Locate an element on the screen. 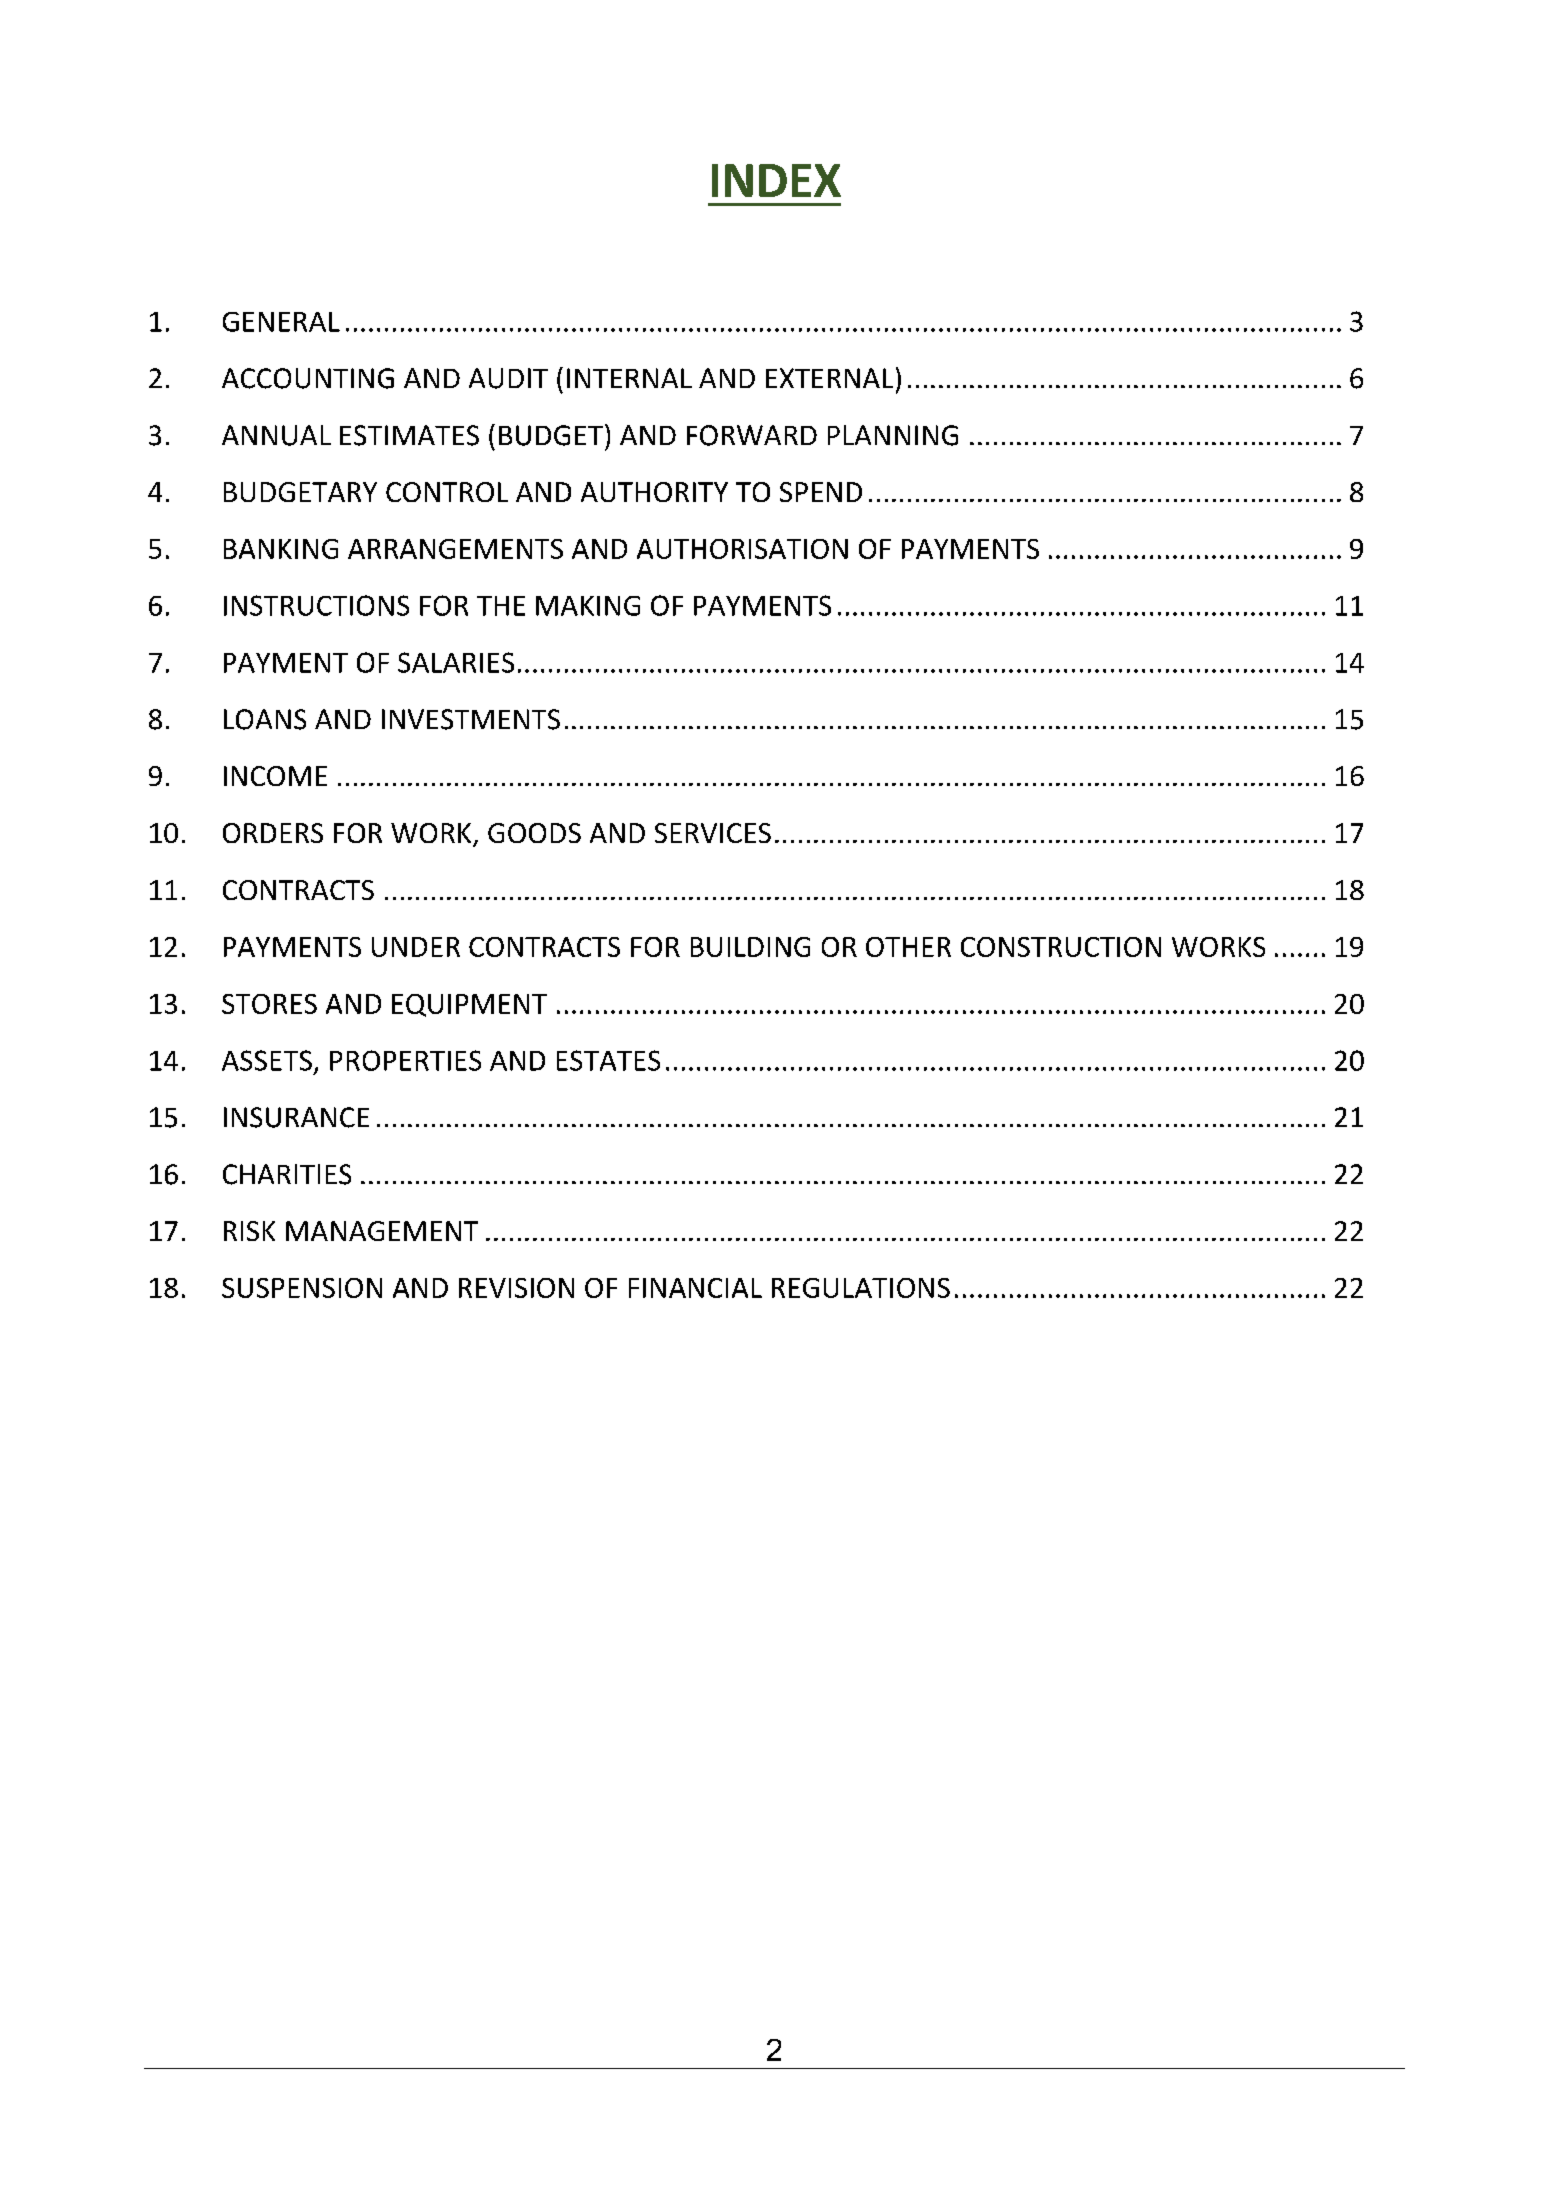 This screenshot has height=2190, width=1549. FORWARD is located at coordinates (752, 435).
